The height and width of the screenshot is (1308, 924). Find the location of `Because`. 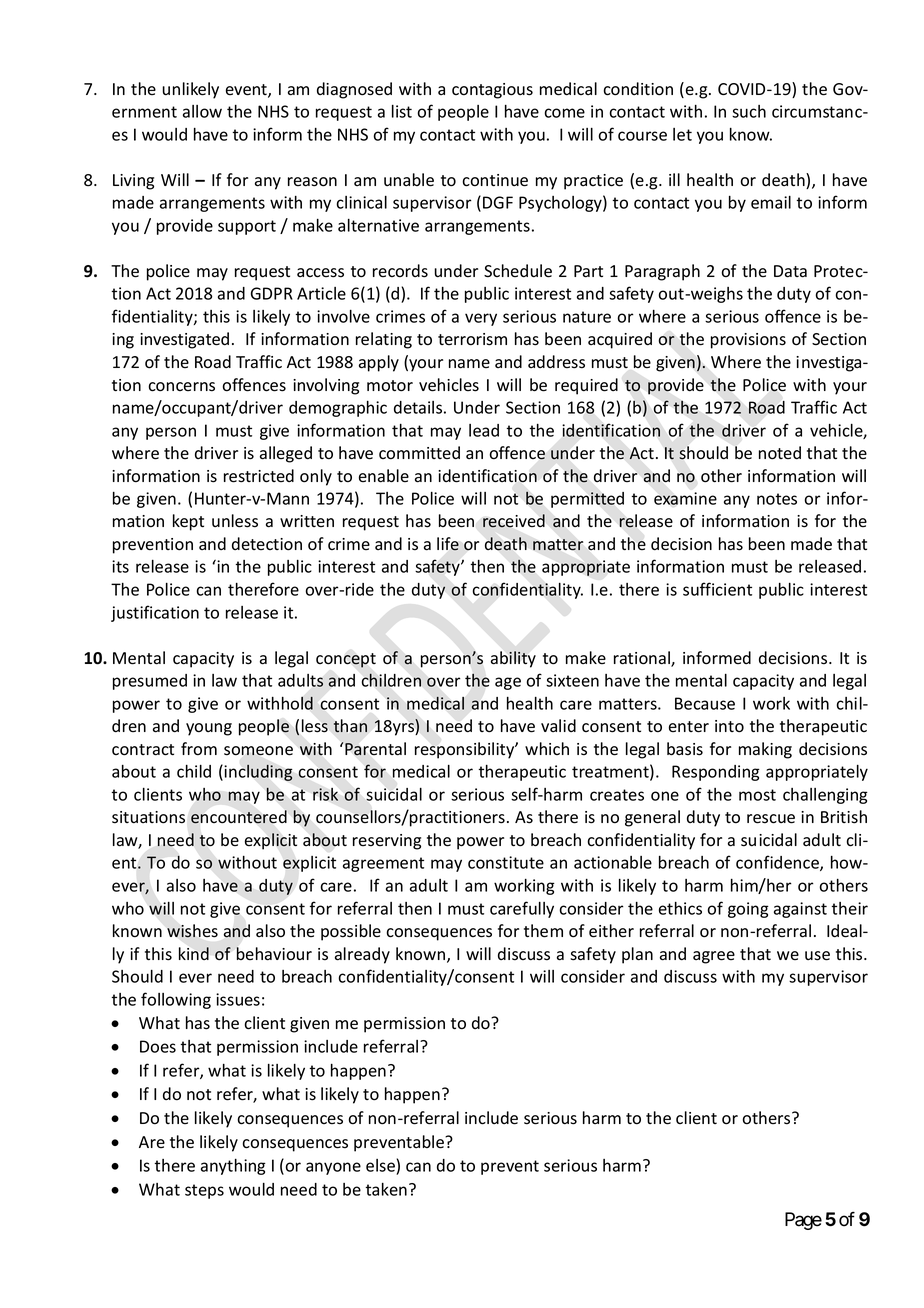

Because is located at coordinates (705, 703).
